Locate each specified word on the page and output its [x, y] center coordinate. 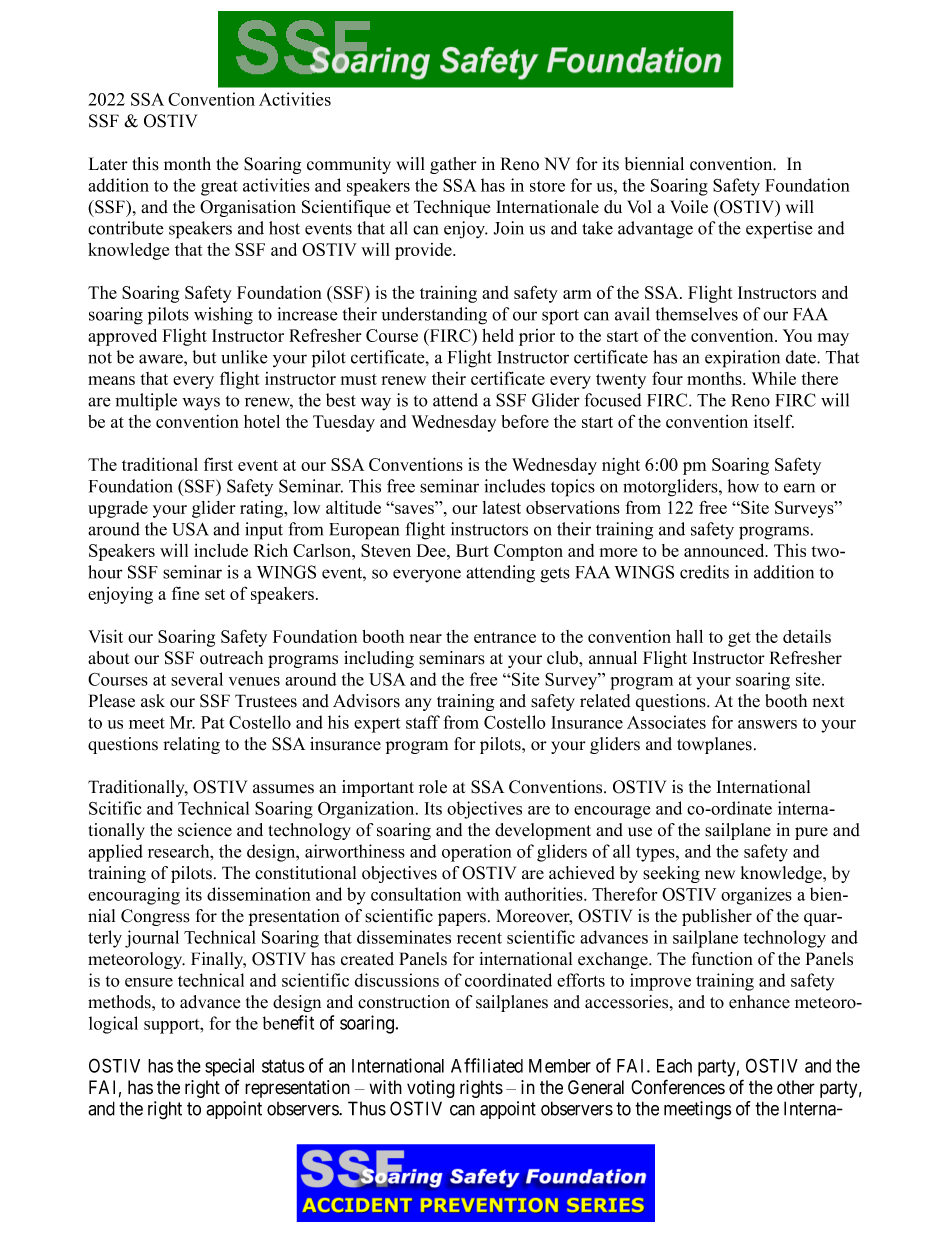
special [229, 1067]
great [219, 188]
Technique [452, 208]
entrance [505, 637]
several [197, 679]
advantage [655, 230]
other [796, 1087]
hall [689, 636]
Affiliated [487, 1065]
